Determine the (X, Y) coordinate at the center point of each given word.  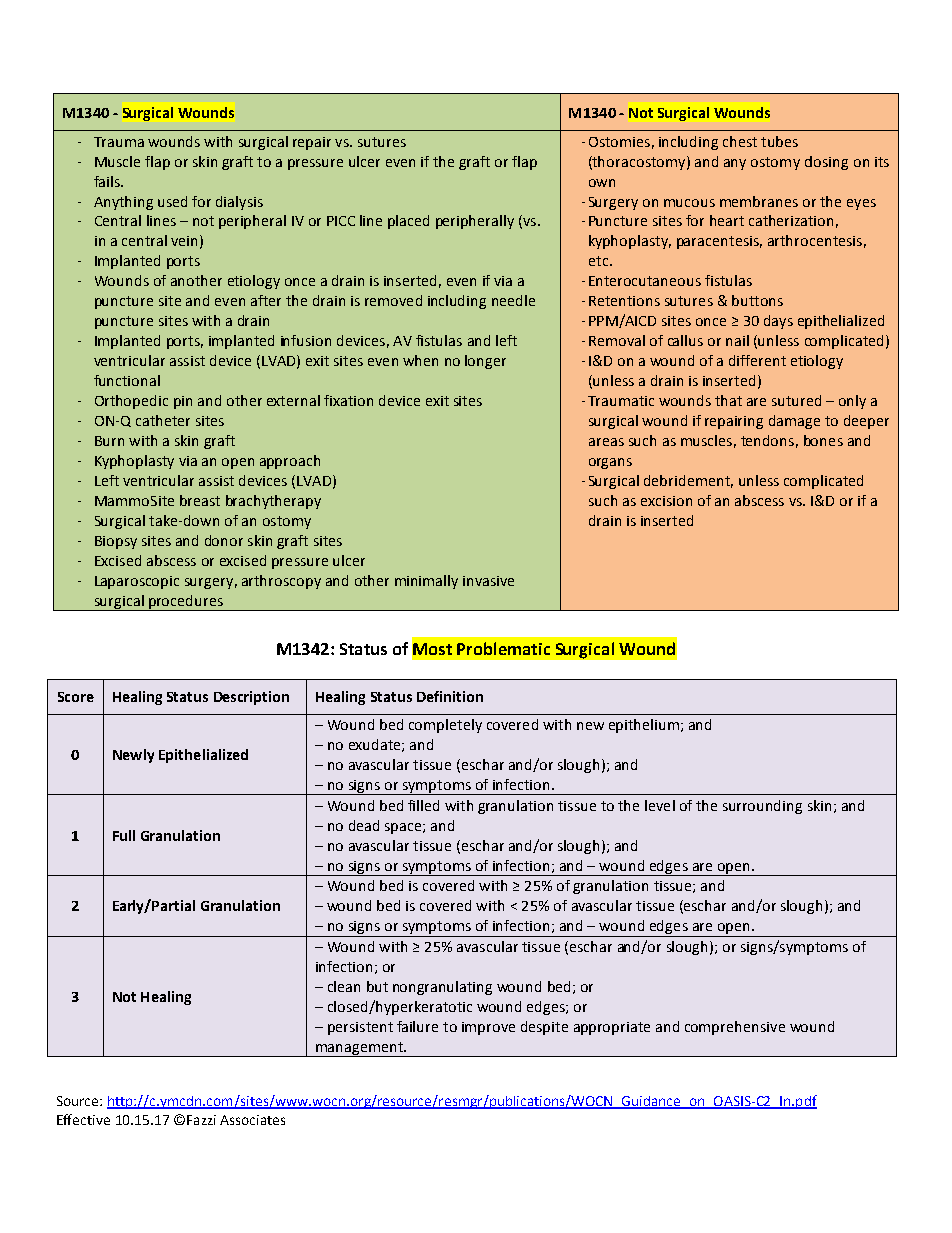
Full (124, 835)
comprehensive (735, 1028)
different (757, 360)
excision (666, 501)
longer (485, 362)
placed (408, 222)
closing (826, 163)
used (172, 201)
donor (224, 540)
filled (423, 805)
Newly (133, 756)
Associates (252, 1120)
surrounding (762, 807)
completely (445, 726)
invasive (488, 581)
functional (127, 380)
